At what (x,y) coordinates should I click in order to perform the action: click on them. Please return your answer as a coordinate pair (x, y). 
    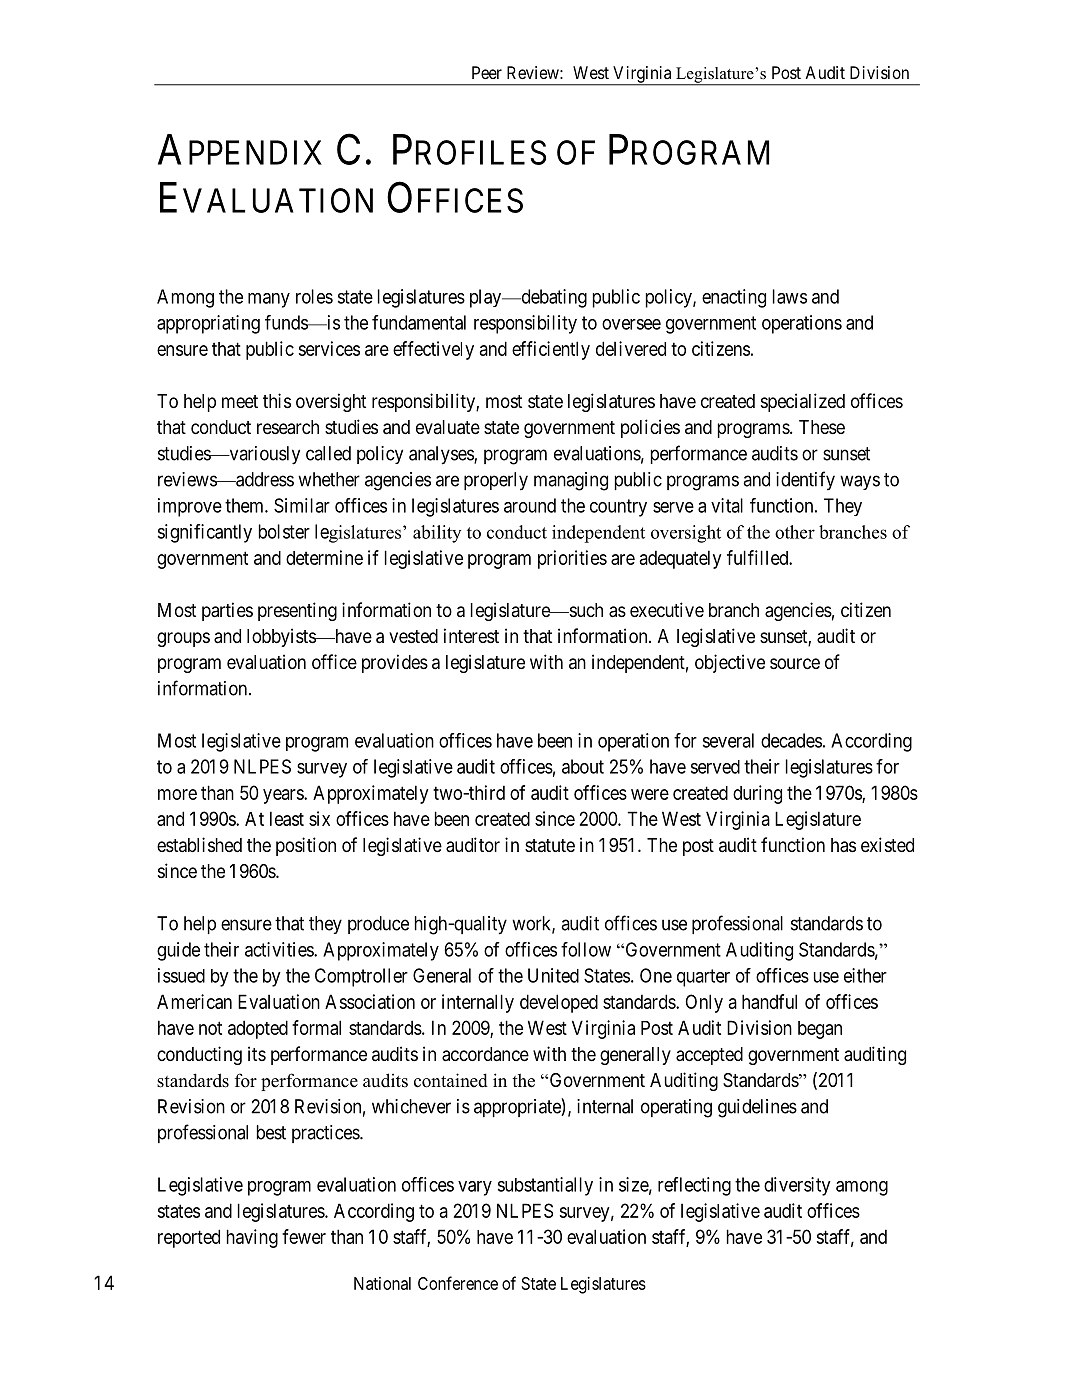
    Looking at the image, I should click on (245, 505).
